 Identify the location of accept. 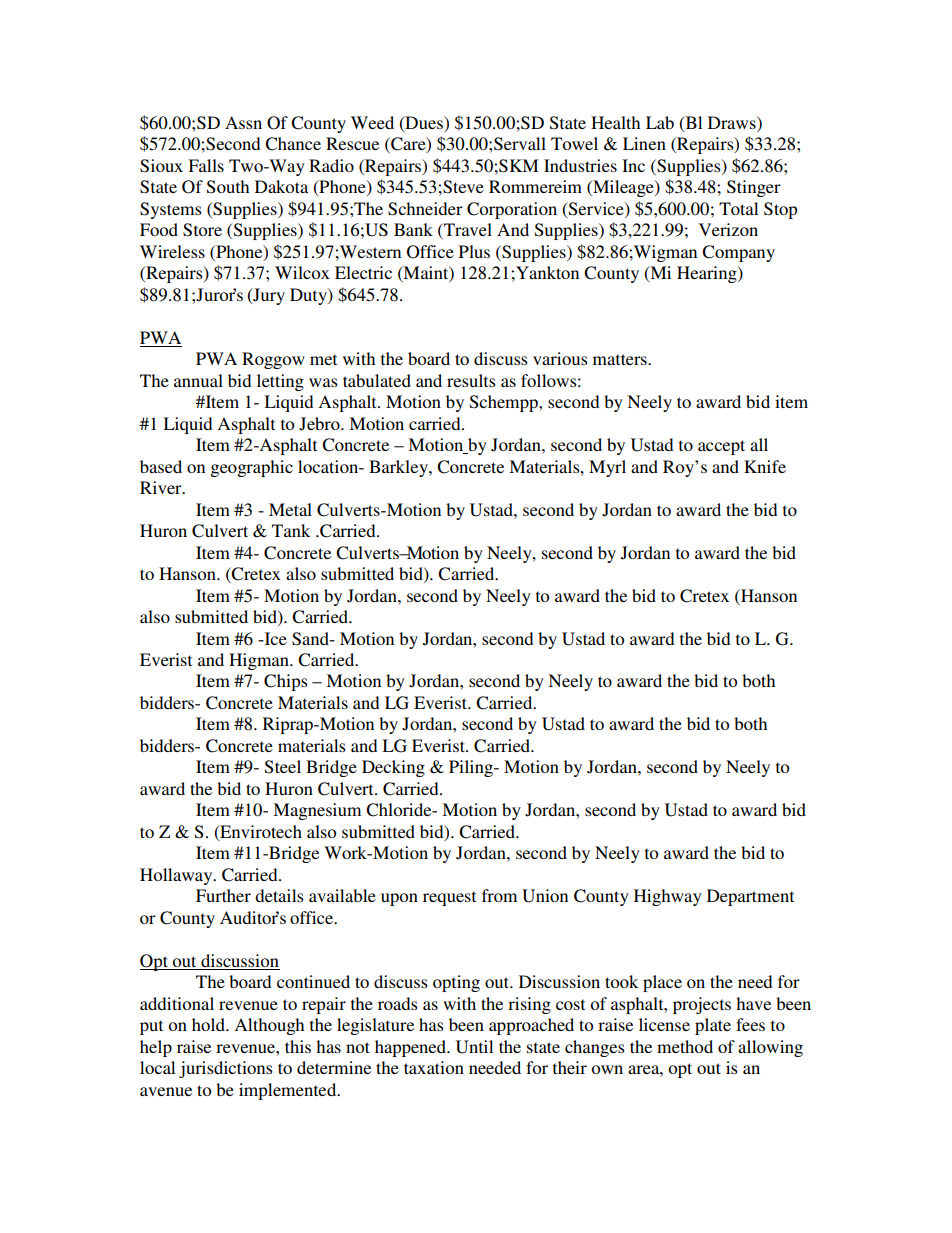
(721, 447).
